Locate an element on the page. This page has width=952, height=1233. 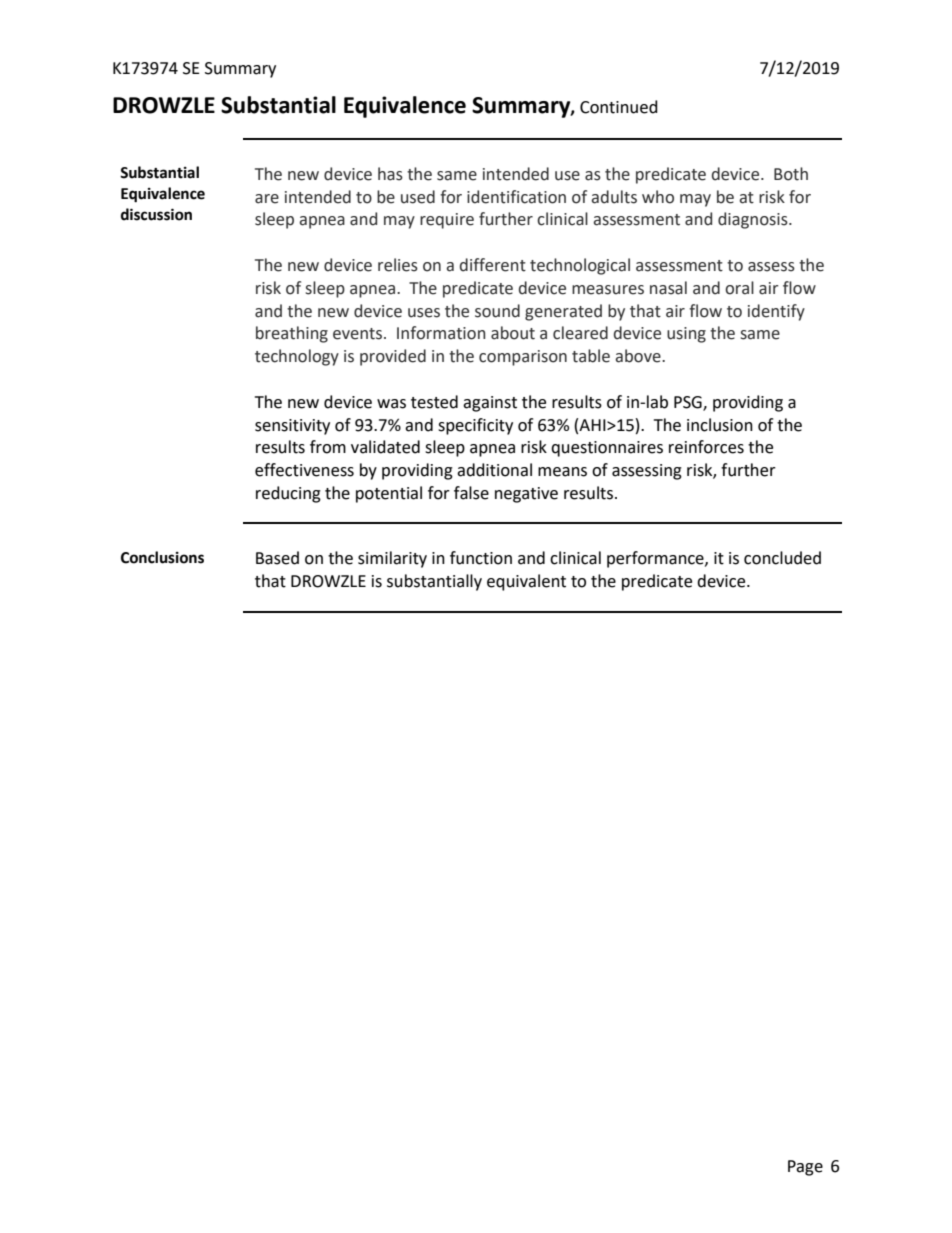
concluded is located at coordinates (782, 558).
